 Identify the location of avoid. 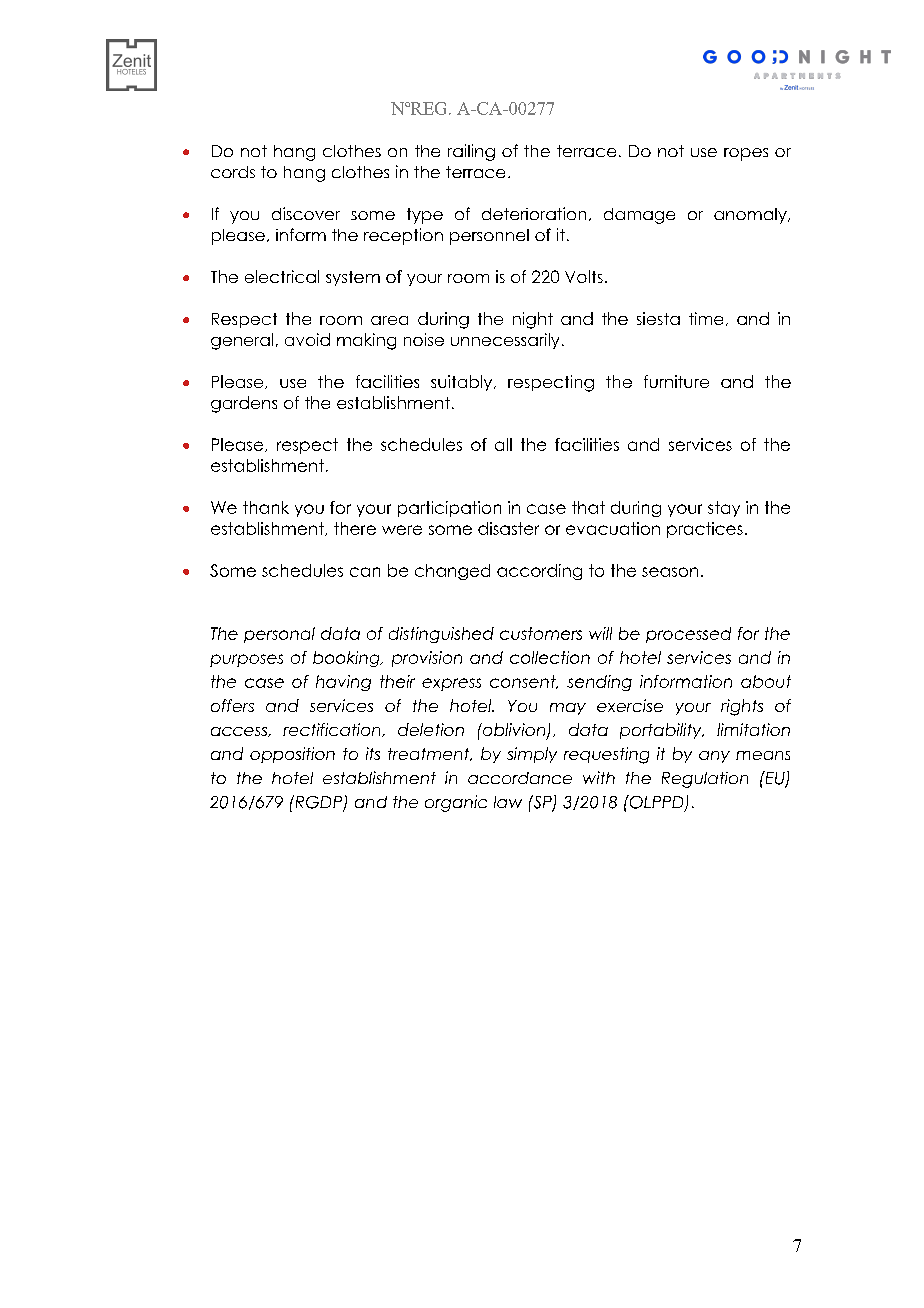
(307, 339).
